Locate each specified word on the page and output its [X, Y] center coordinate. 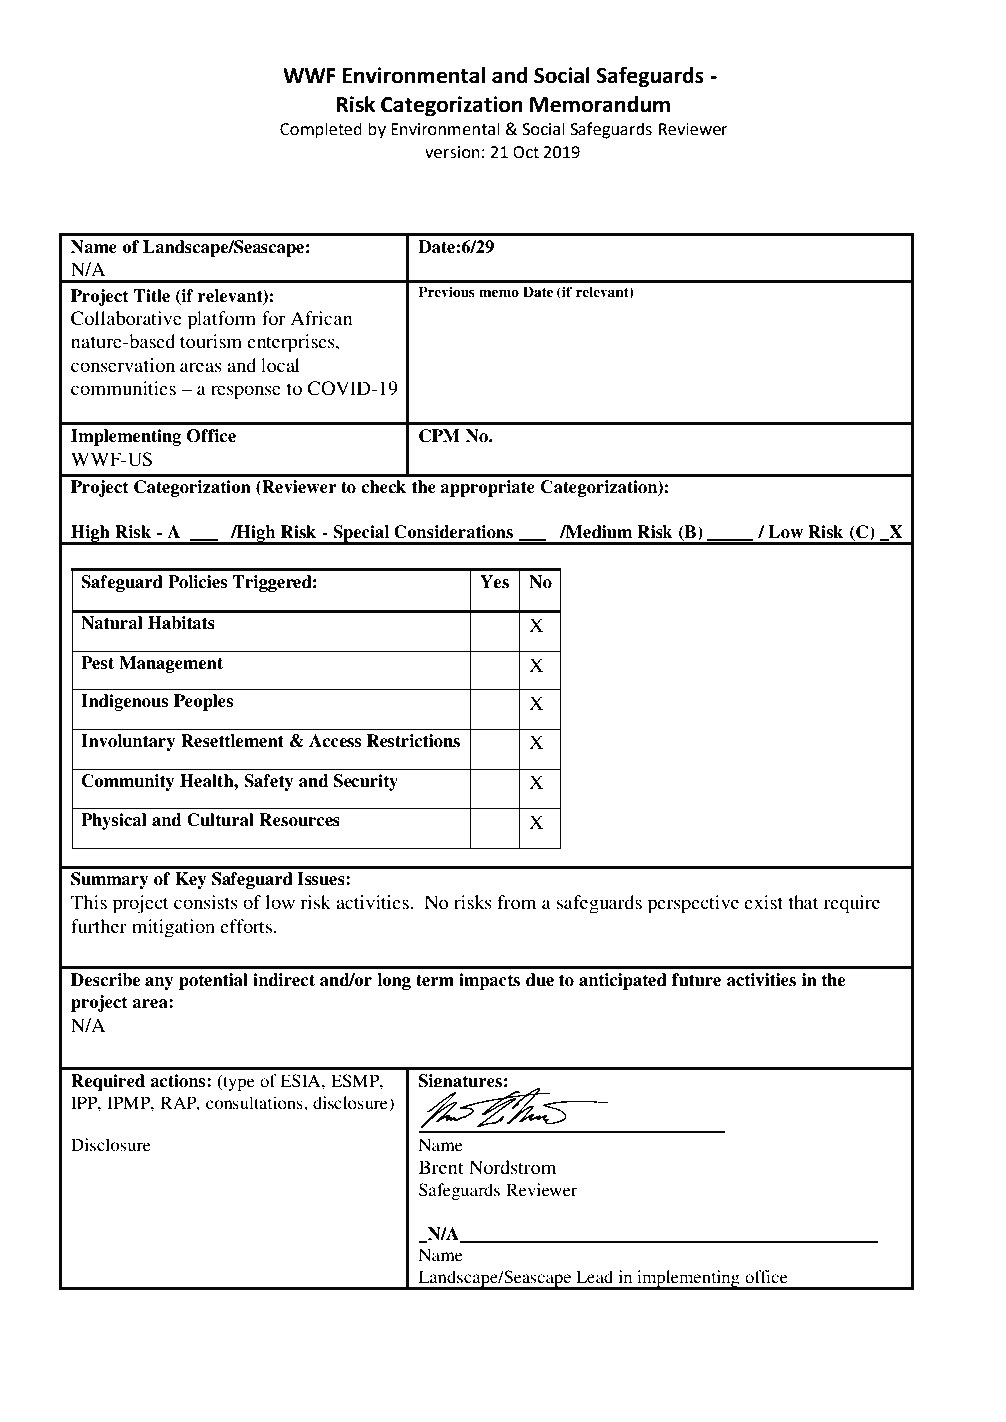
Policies [197, 582]
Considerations [453, 532]
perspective [693, 904]
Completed [321, 130]
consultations [255, 1102]
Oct [526, 152]
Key [190, 880]
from [516, 902]
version [452, 152]
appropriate [487, 488]
